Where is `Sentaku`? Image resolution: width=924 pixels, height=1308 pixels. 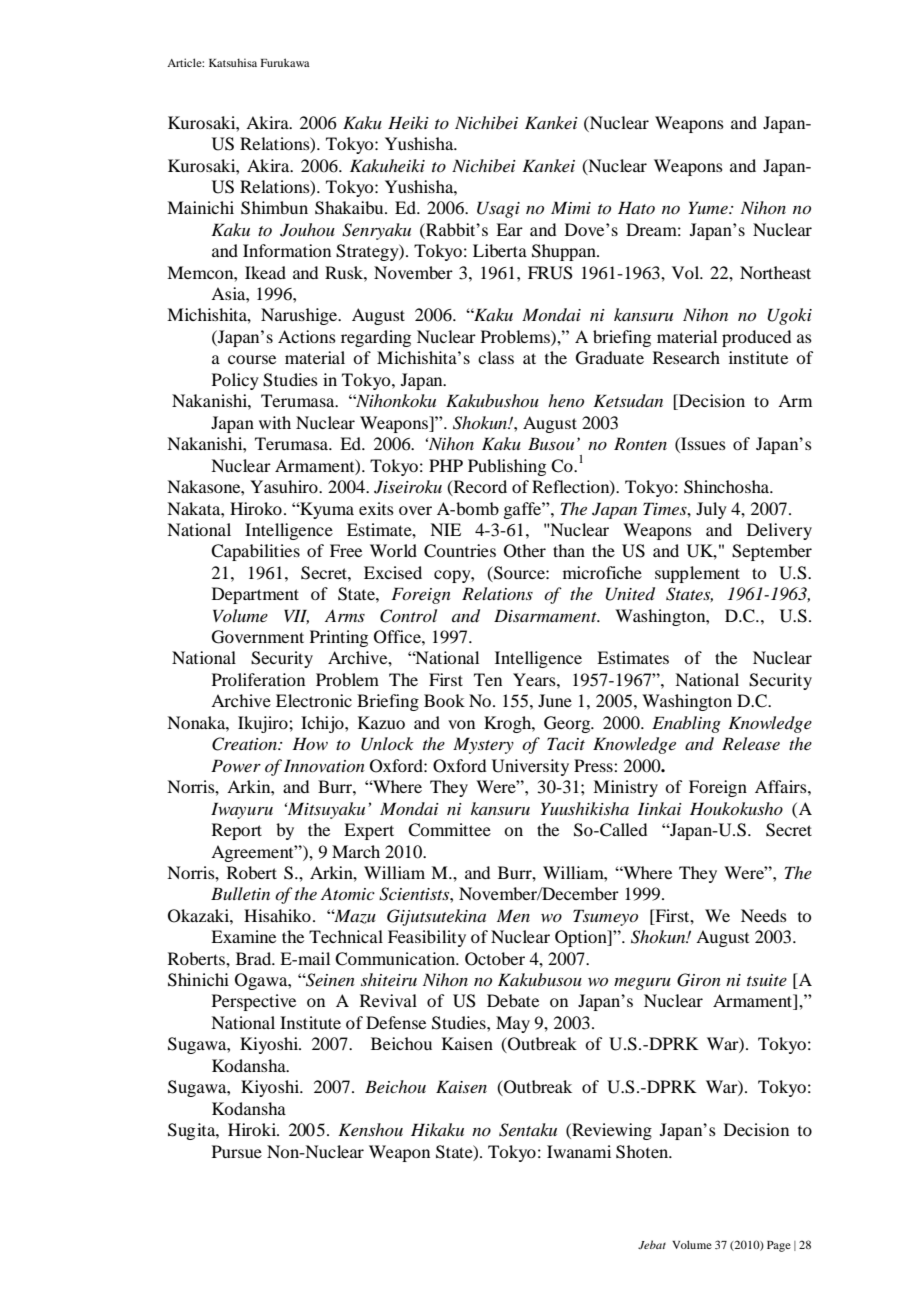
Sentaku is located at coordinates (528, 1130).
